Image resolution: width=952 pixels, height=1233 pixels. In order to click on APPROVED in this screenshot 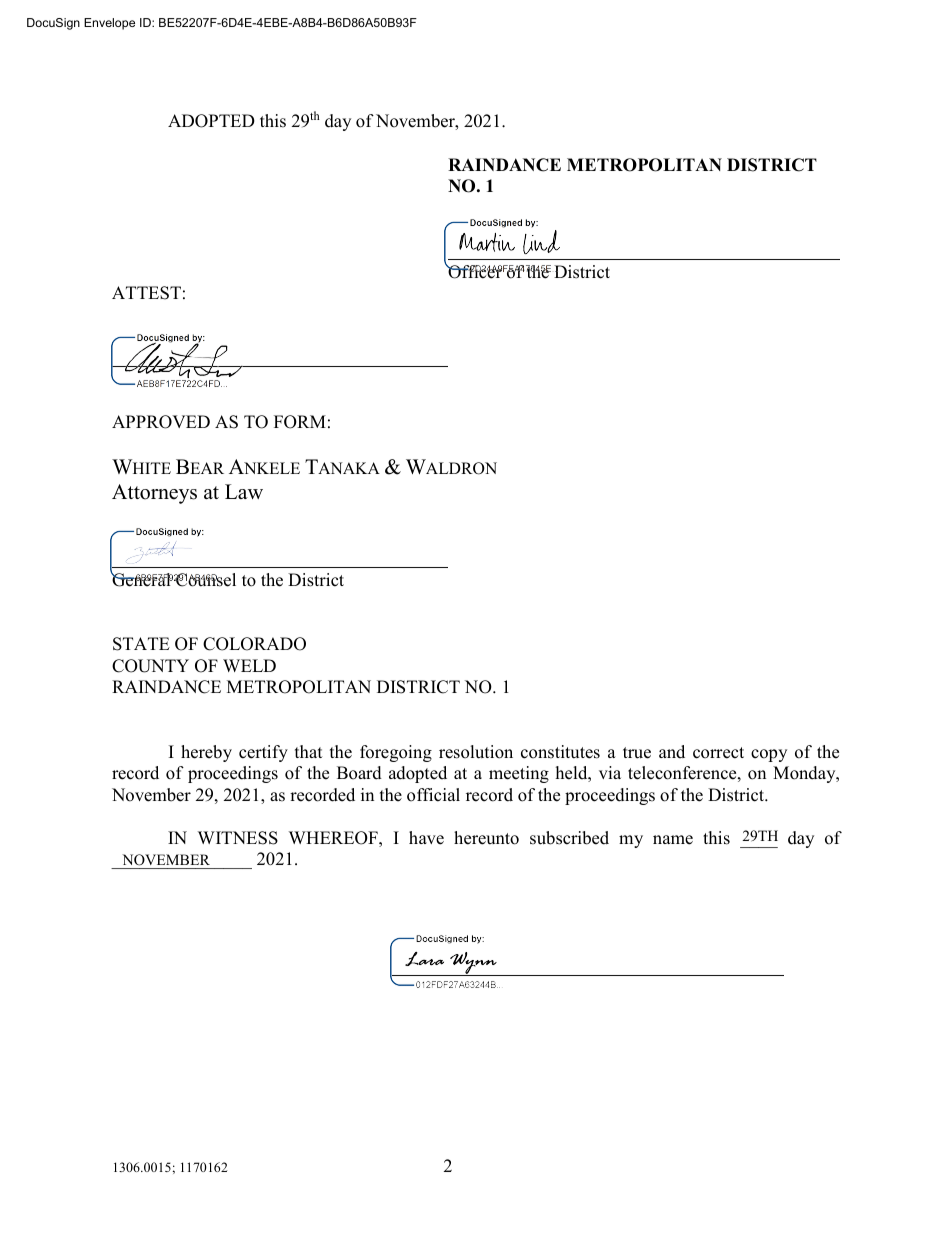, I will do `click(161, 422)`.
